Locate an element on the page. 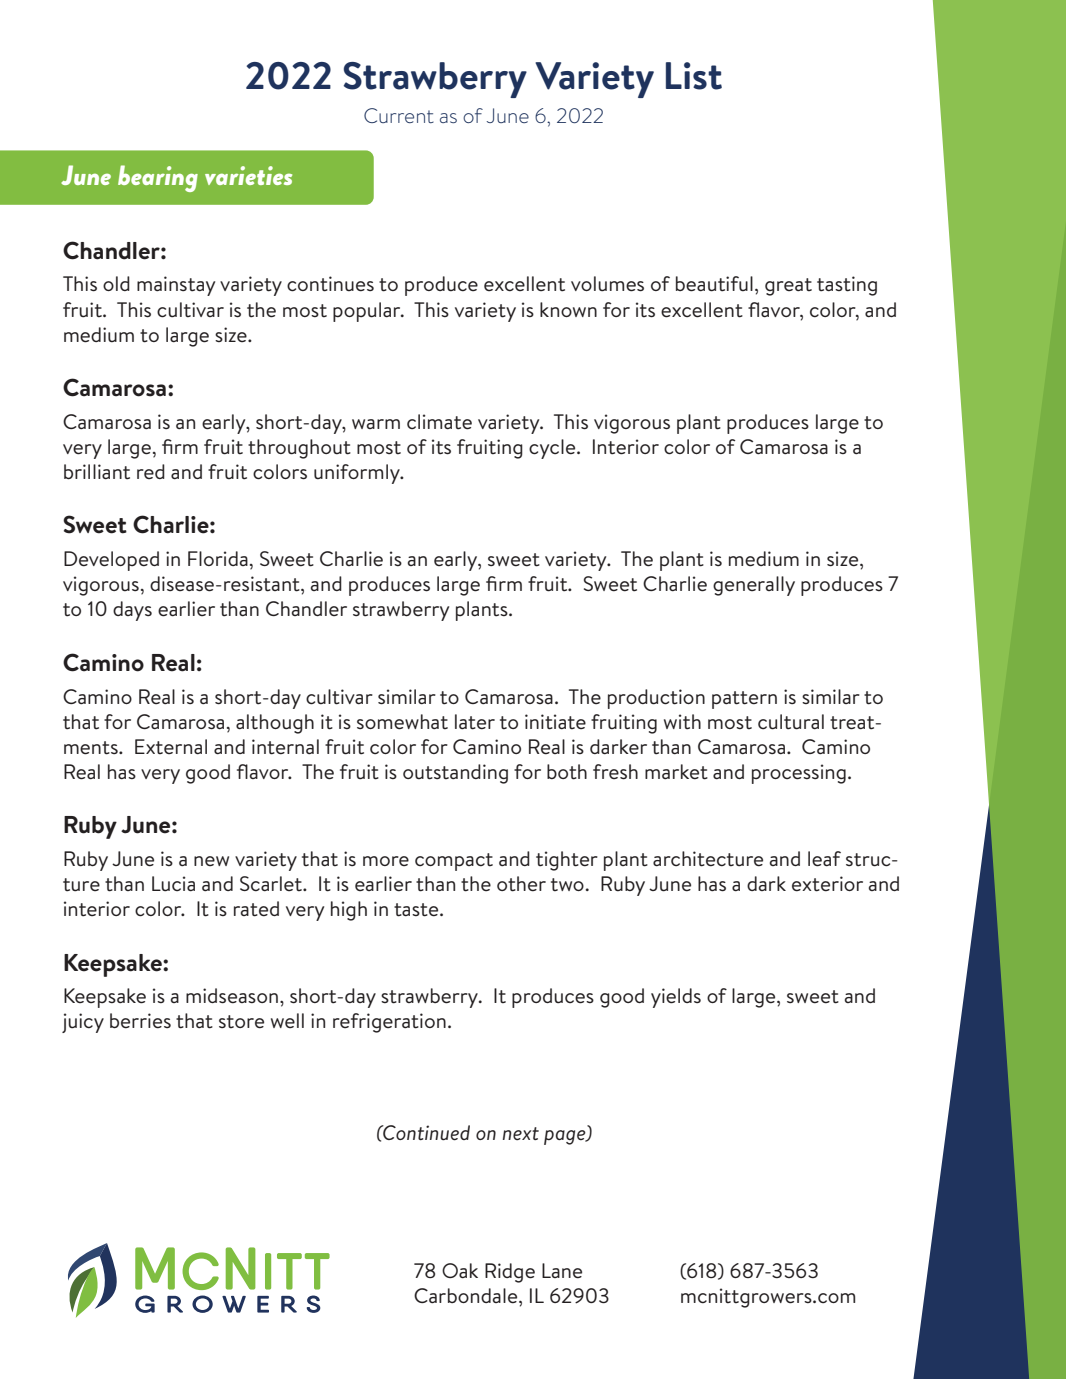 The width and height of the image is (1066, 1379). popular is located at coordinates (368, 312).
